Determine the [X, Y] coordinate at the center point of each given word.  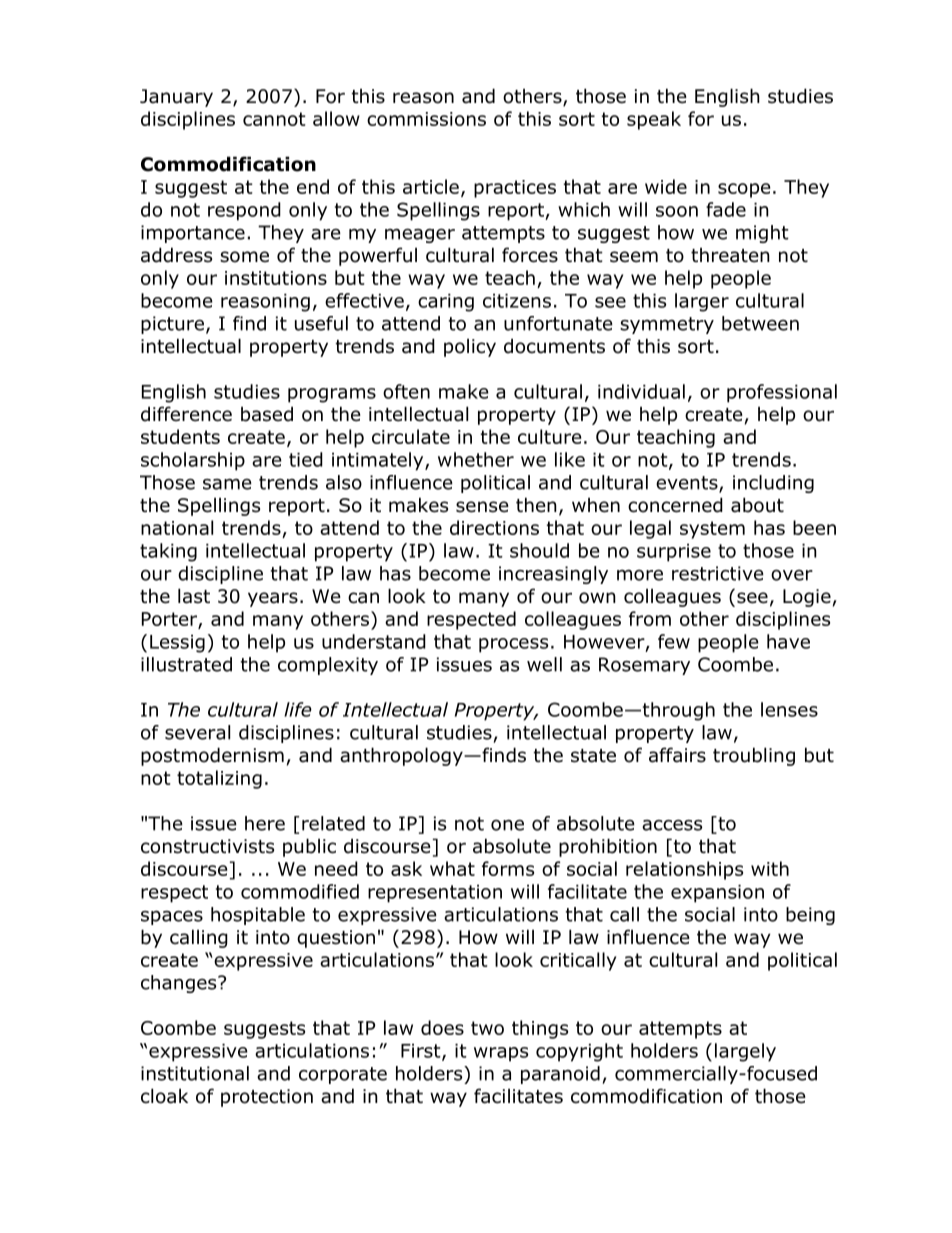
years [273, 599]
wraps [501, 1054]
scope [744, 190]
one [507, 825]
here [265, 823]
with [770, 868]
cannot [274, 119]
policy [470, 348]
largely [745, 1052]
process [513, 645]
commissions [426, 119]
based [267, 414]
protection [267, 1098]
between [760, 323]
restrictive [718, 573]
